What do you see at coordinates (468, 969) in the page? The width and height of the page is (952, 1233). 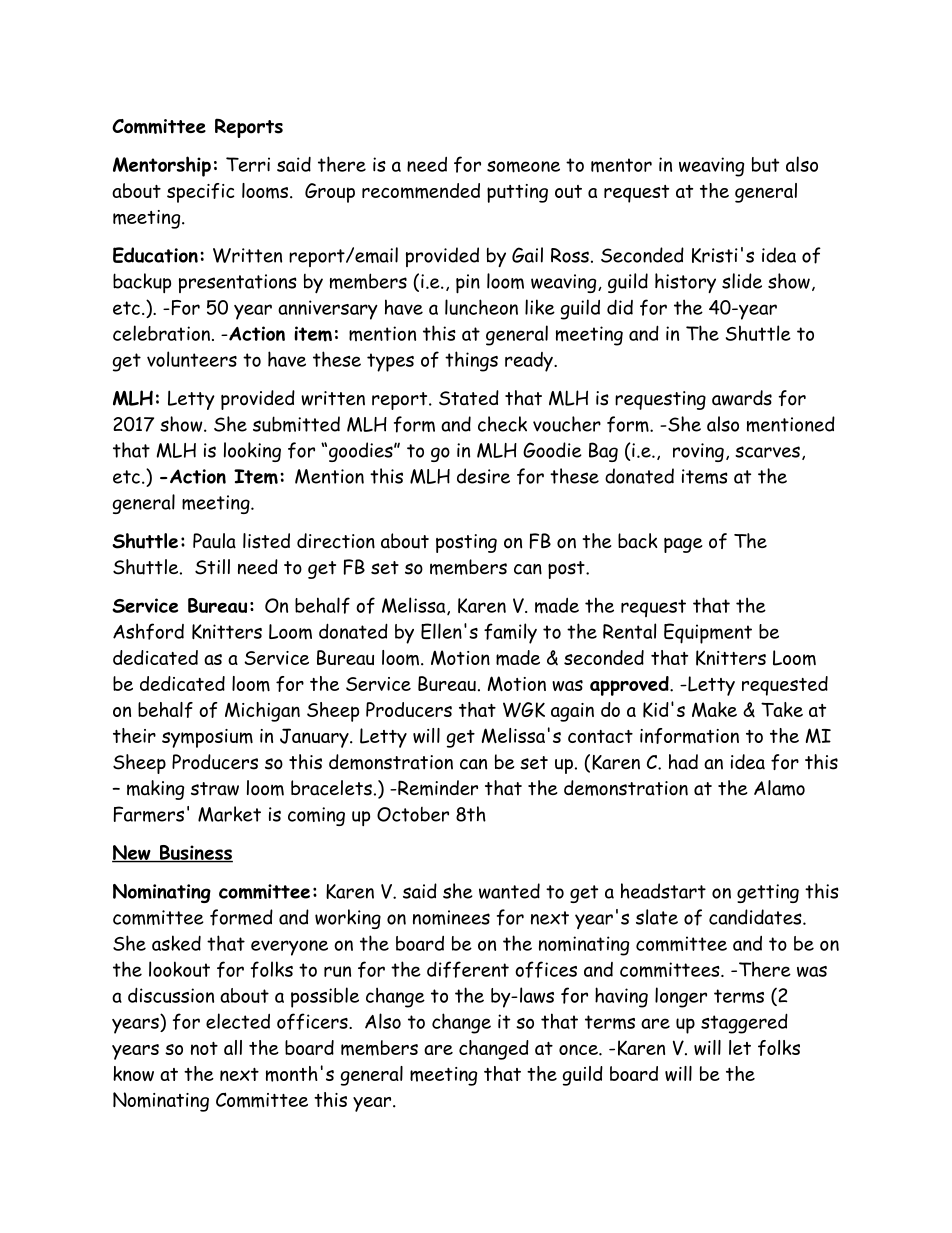 I see `different` at bounding box center [468, 969].
